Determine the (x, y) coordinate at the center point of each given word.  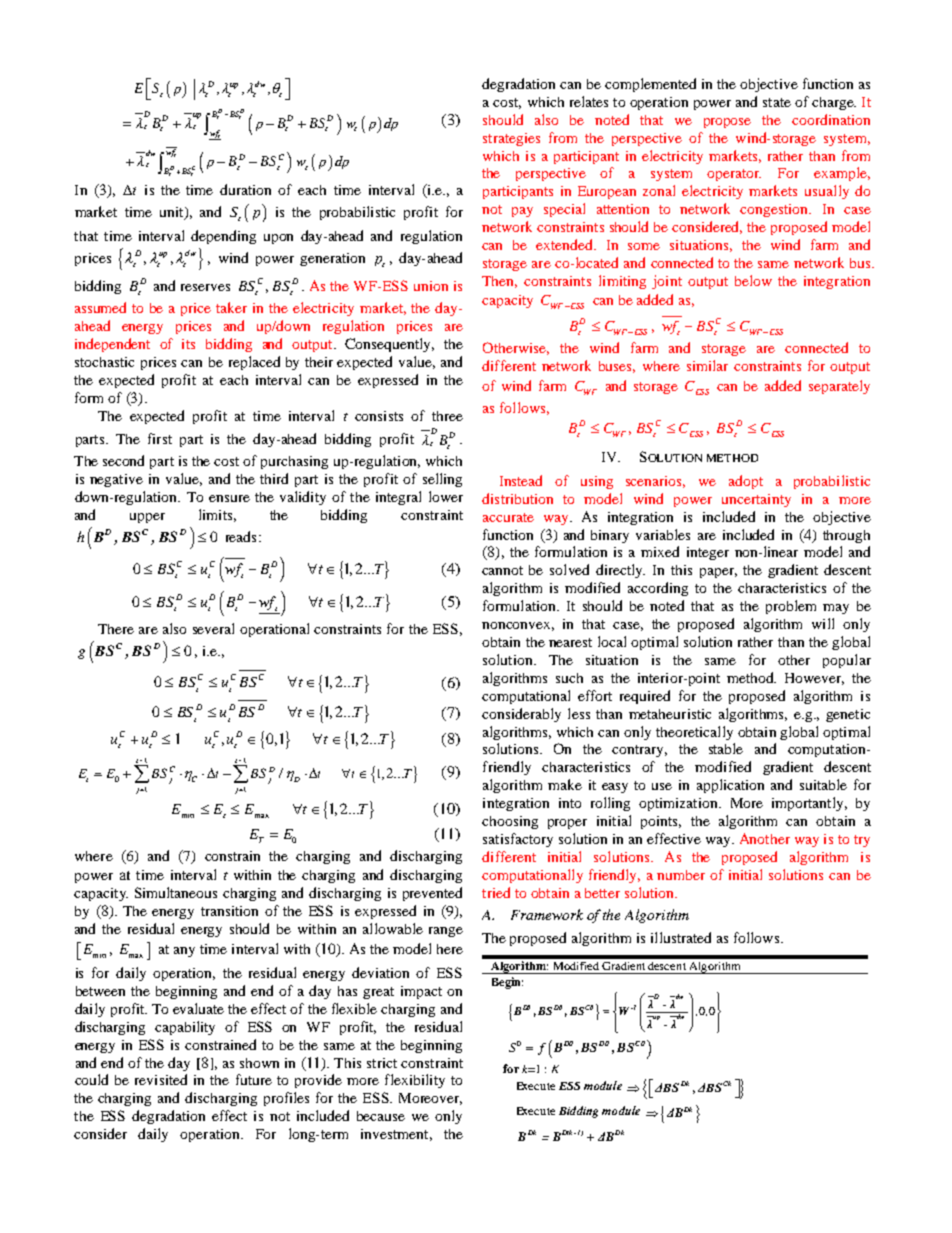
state (777, 102)
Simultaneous (176, 892)
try (862, 841)
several (213, 628)
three (447, 416)
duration (245, 189)
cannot (502, 570)
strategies (511, 139)
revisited (161, 1079)
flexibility (415, 1081)
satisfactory (518, 840)
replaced (254, 363)
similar (707, 365)
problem (791, 607)
